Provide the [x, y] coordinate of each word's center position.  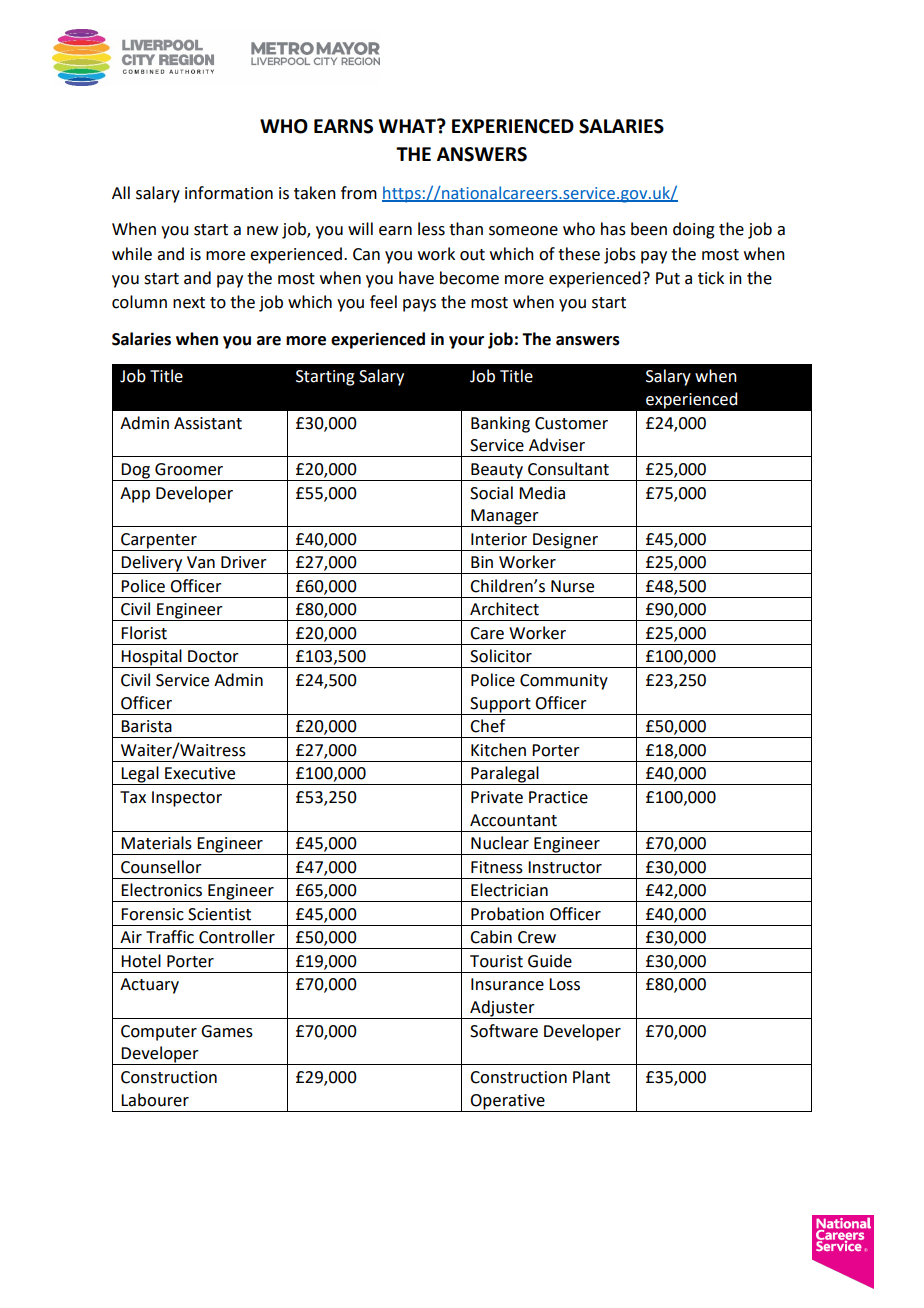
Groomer [189, 469]
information [229, 193]
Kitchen [498, 750]
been [649, 229]
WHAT [408, 126]
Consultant [568, 469]
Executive [200, 773]
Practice [558, 797]
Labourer [155, 1100]
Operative [507, 1102]
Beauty [497, 472]
